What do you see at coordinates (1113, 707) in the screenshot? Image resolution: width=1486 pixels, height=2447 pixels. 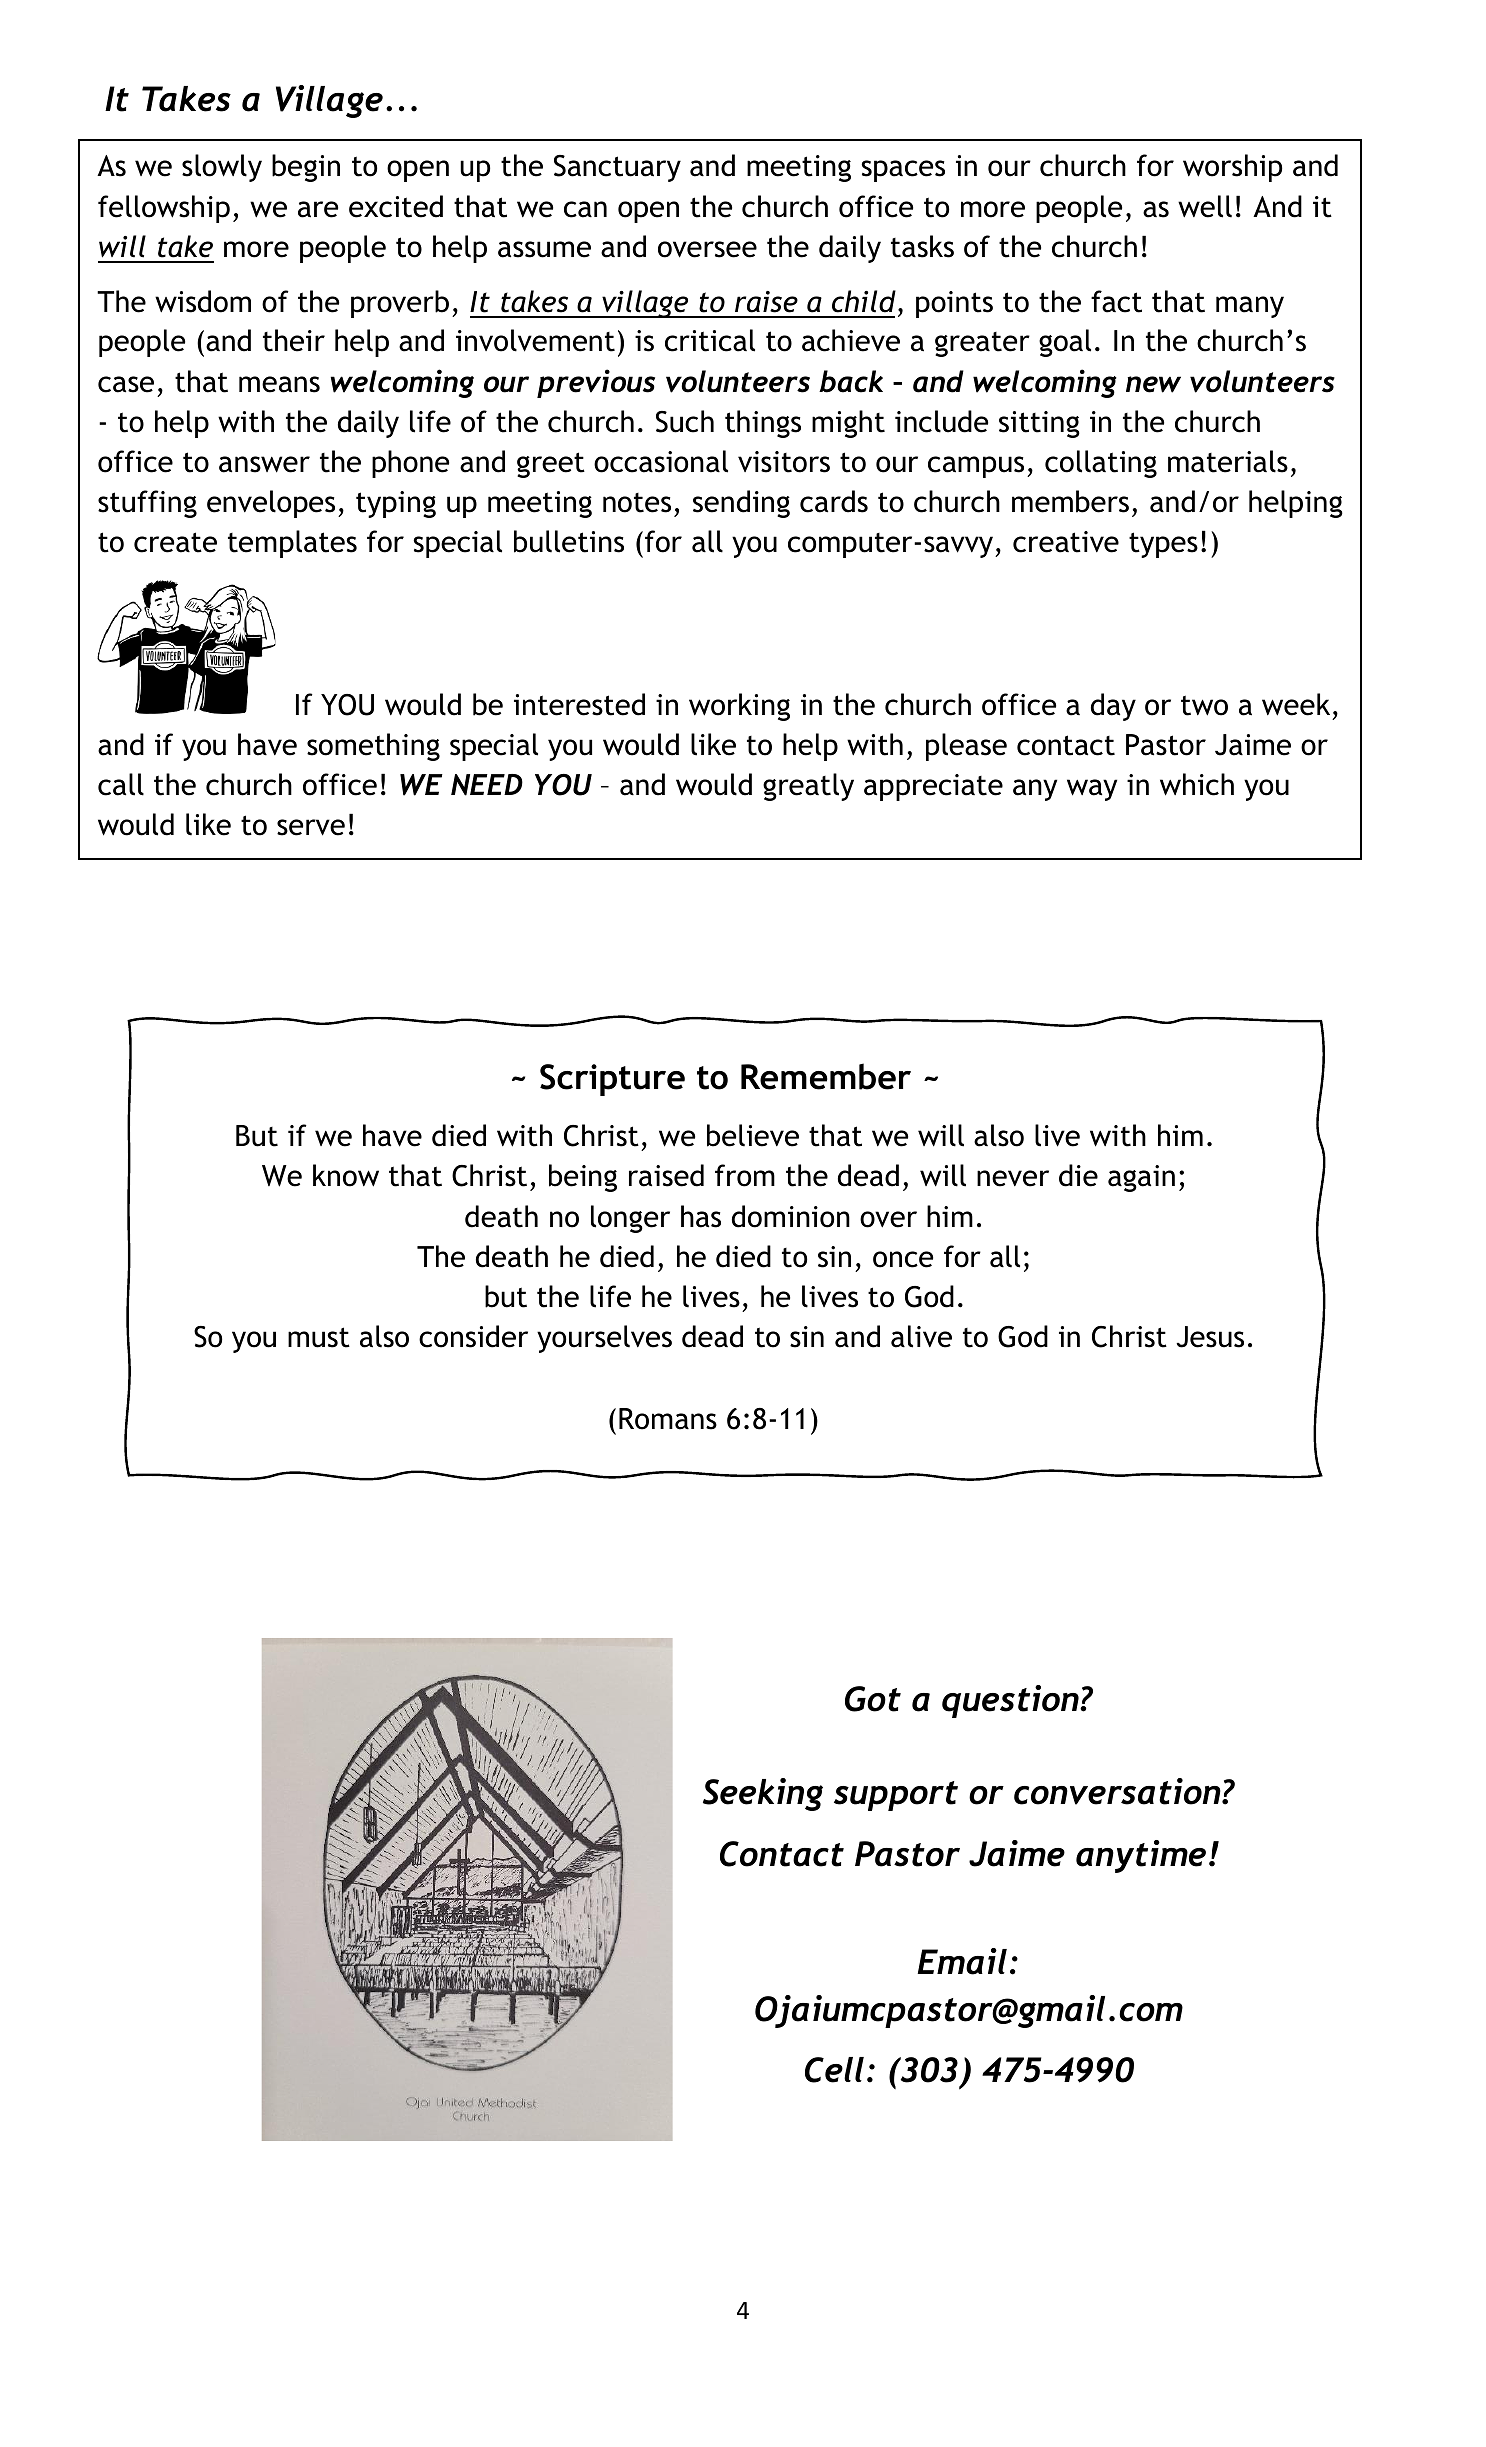 I see `day` at bounding box center [1113, 707].
